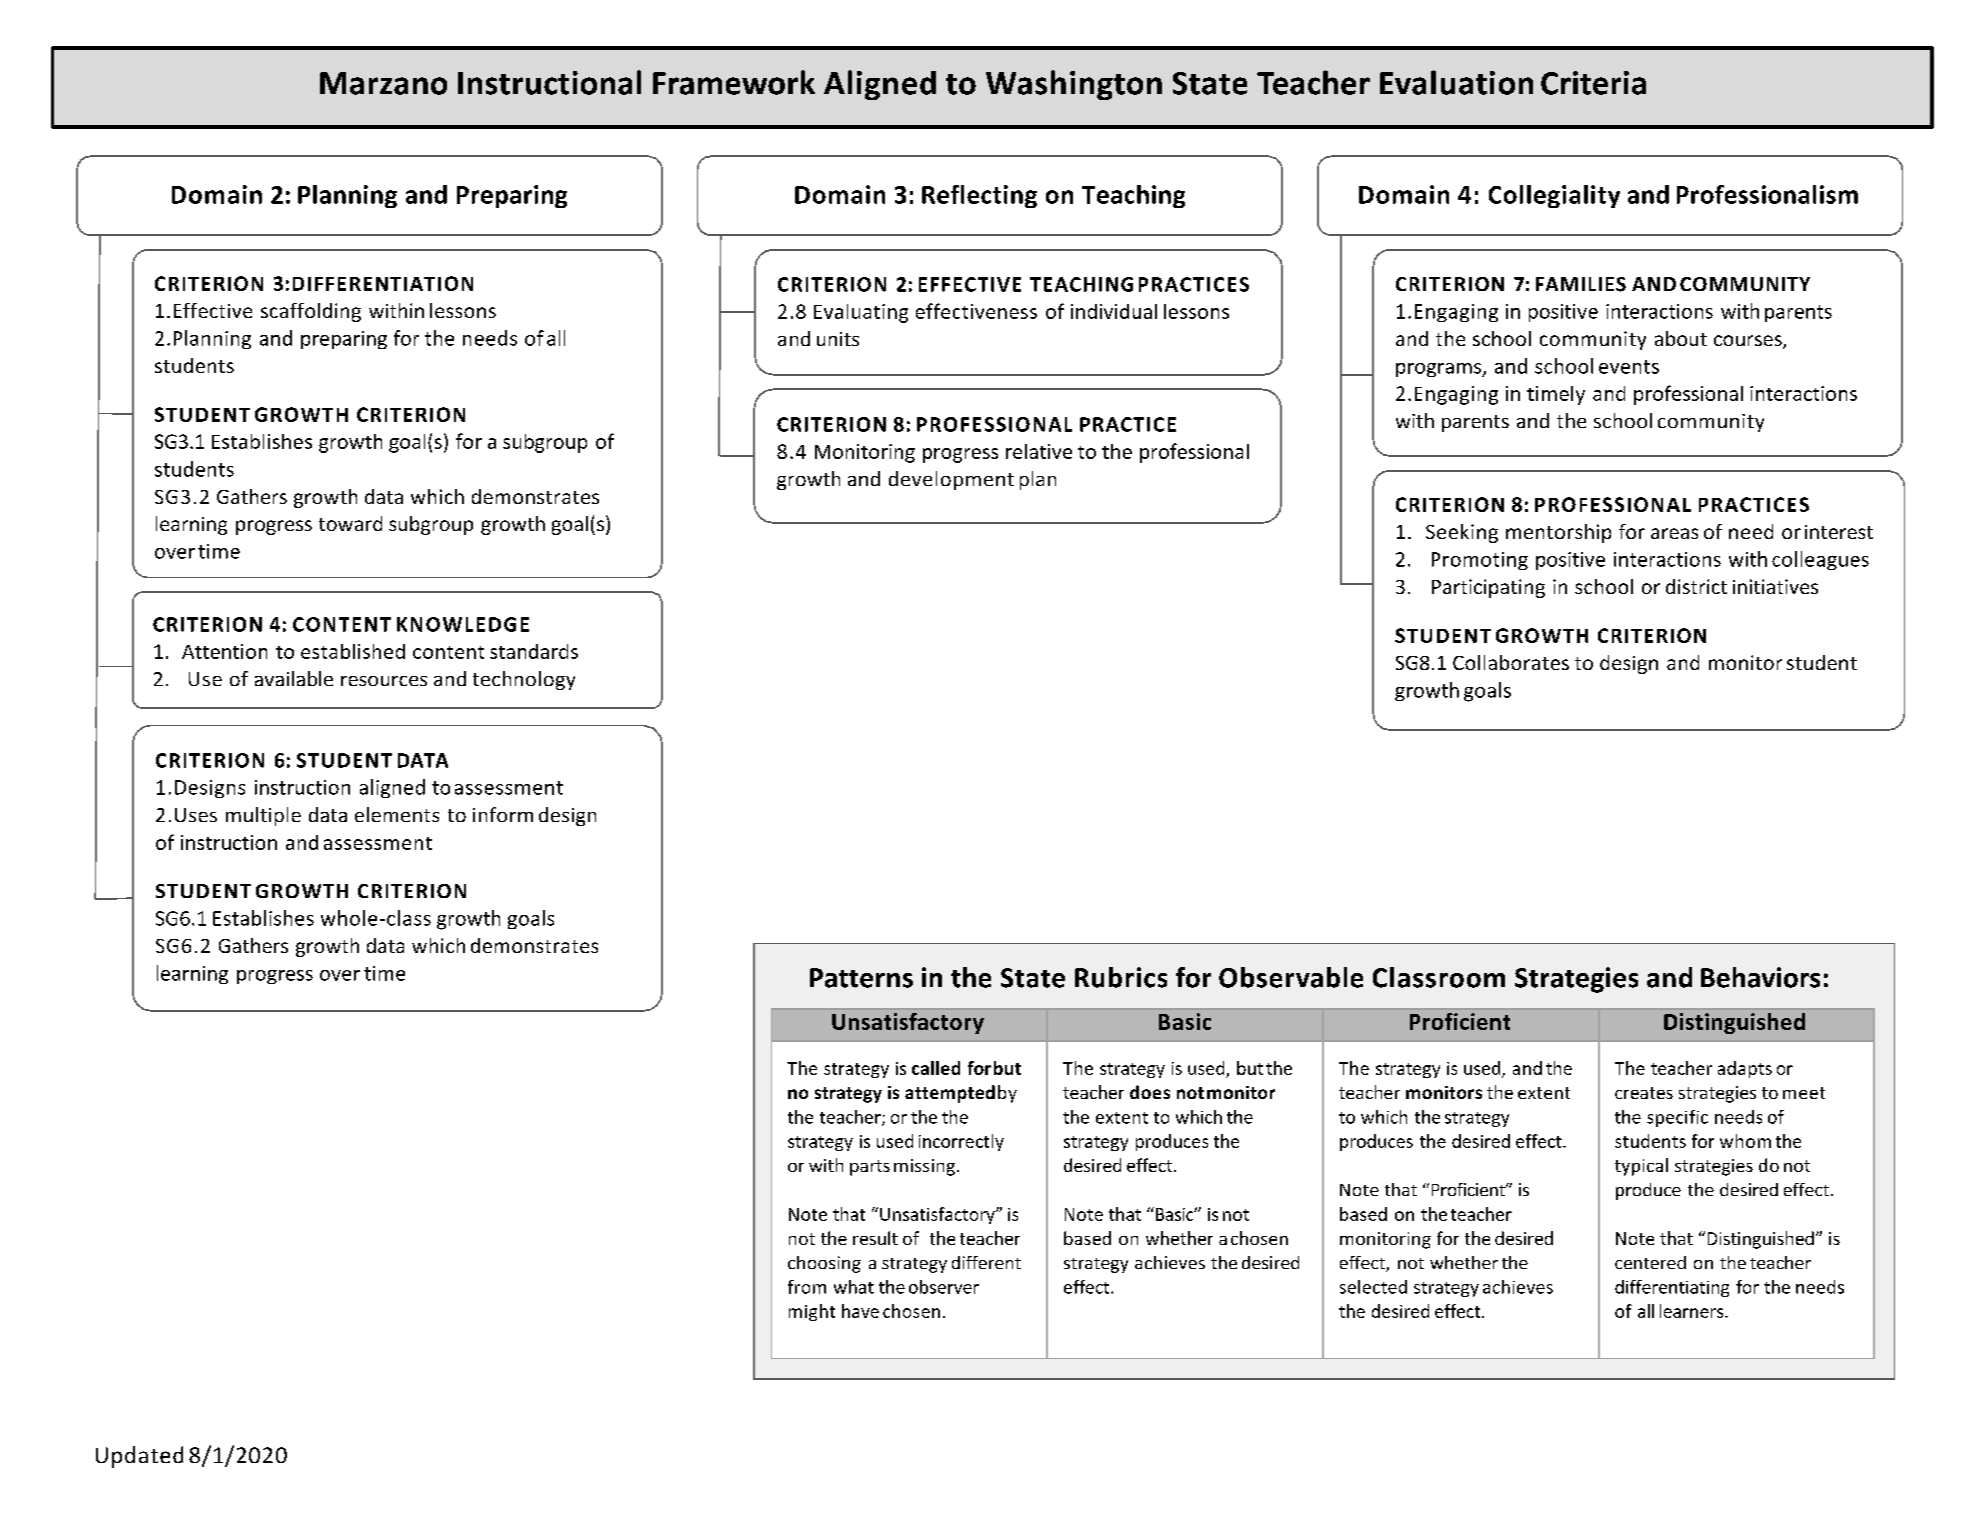  What do you see at coordinates (383, 83) in the document?
I see `Marzano` at bounding box center [383, 83].
